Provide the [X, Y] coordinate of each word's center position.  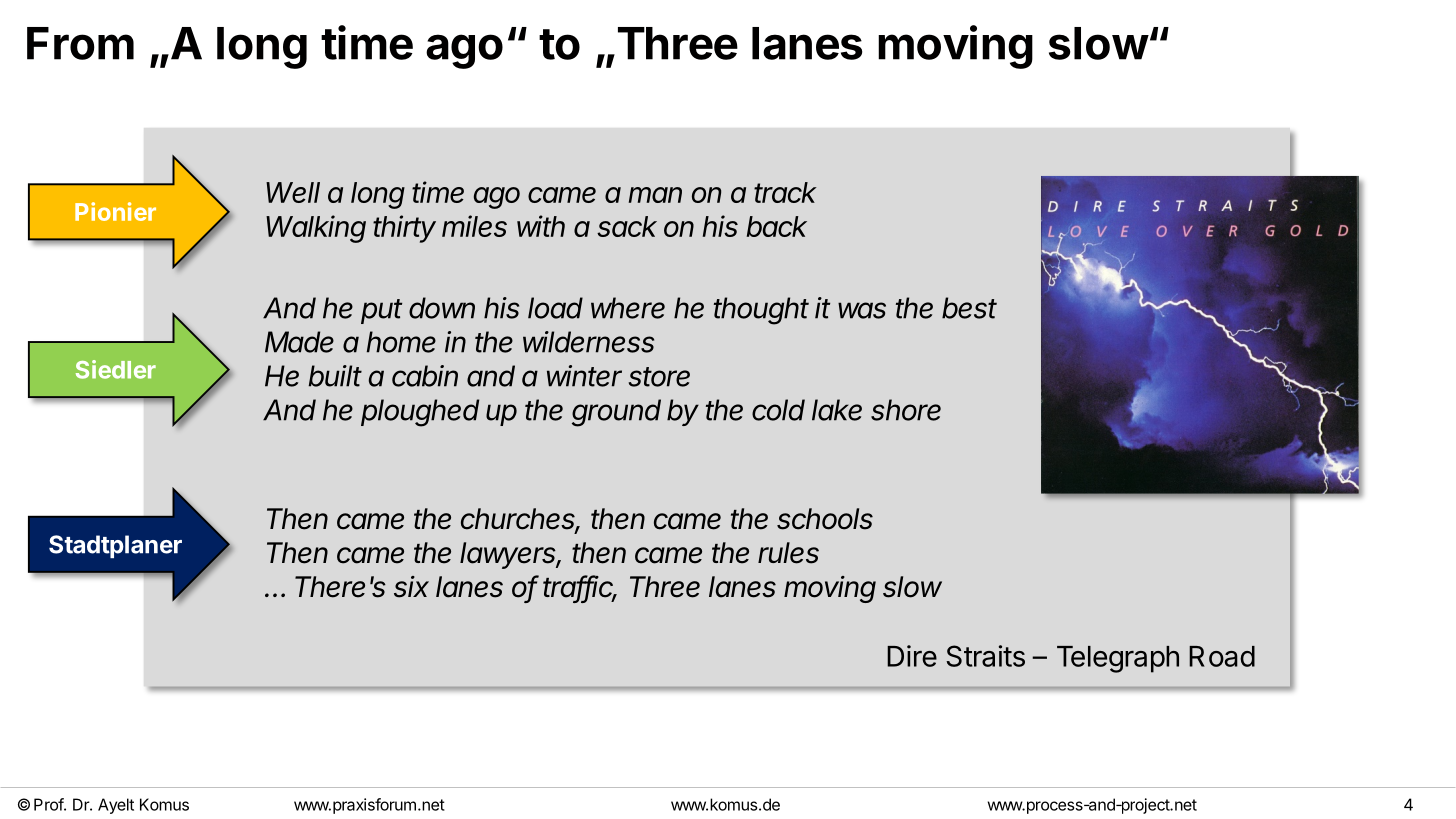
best [969, 308]
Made [299, 342]
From [80, 43]
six [411, 587]
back [777, 226]
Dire [912, 656]
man [655, 195]
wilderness [588, 342]
